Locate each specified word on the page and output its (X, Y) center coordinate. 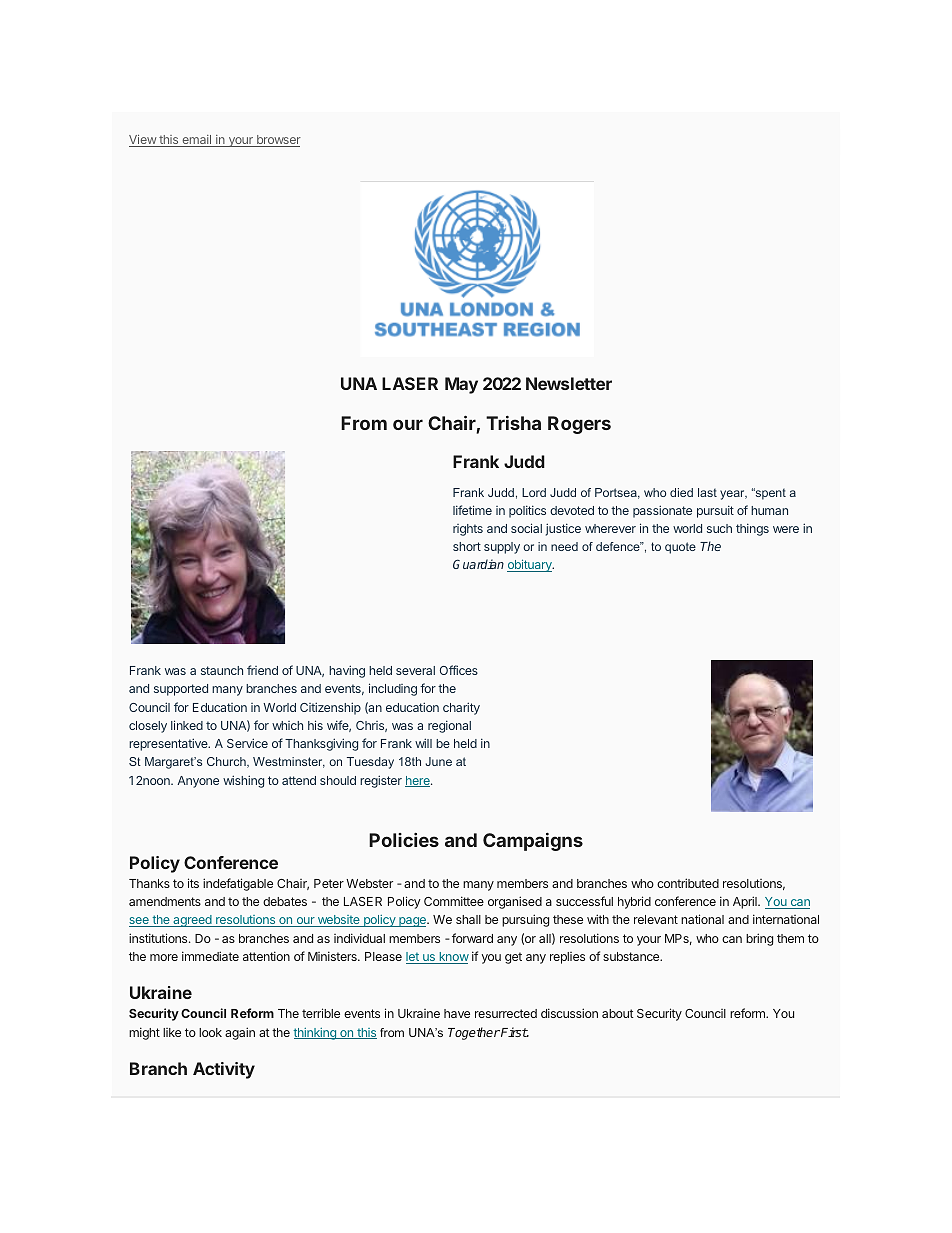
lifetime (472, 510)
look (210, 1032)
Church (227, 762)
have (457, 1013)
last (707, 492)
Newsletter (569, 383)
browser (278, 141)
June (438, 761)
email (197, 141)
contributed (688, 883)
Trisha (513, 423)
